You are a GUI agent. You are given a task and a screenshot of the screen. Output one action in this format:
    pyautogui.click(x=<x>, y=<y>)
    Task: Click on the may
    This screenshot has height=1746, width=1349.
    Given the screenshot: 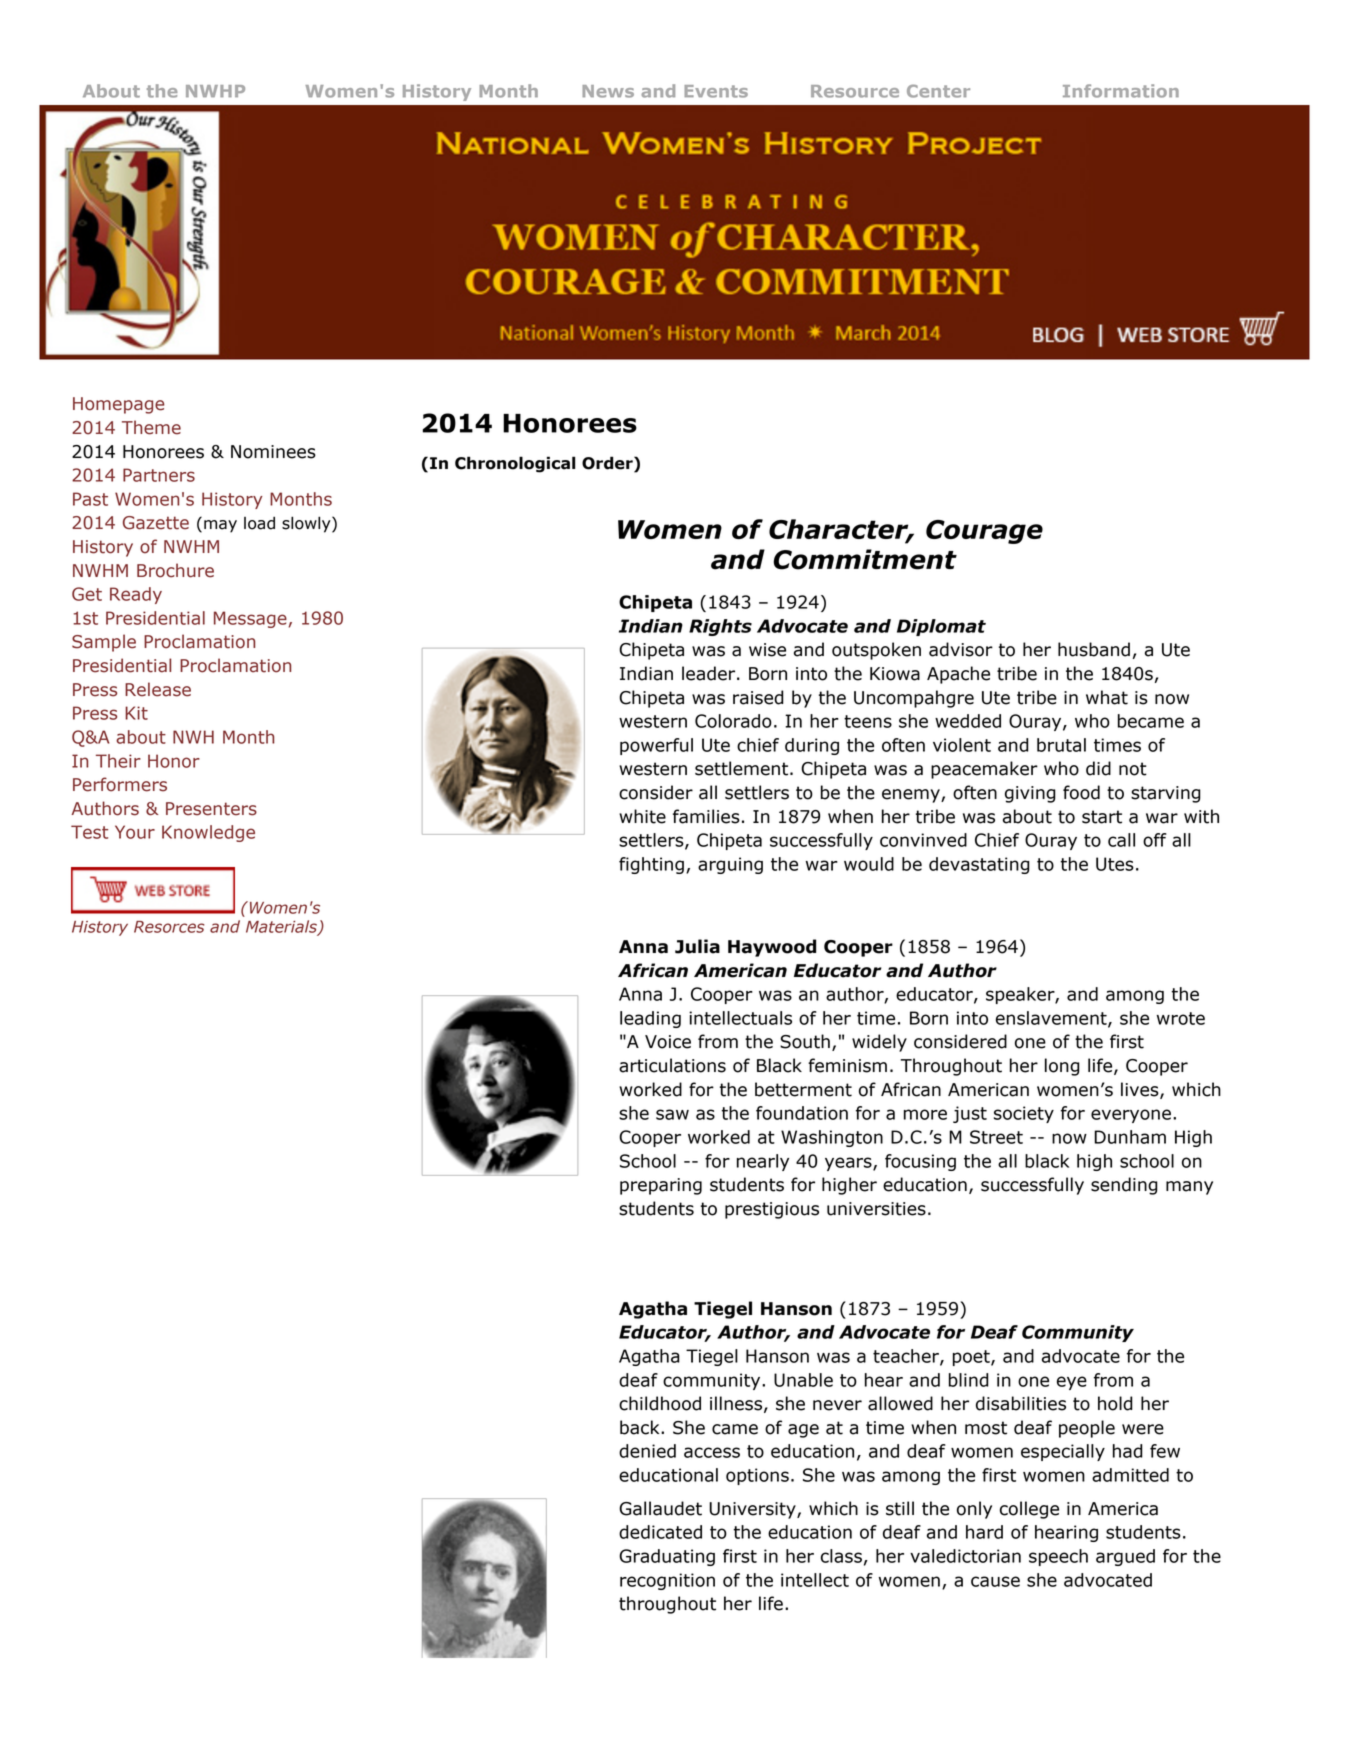 What is the action you would take?
    pyautogui.click(x=220, y=526)
